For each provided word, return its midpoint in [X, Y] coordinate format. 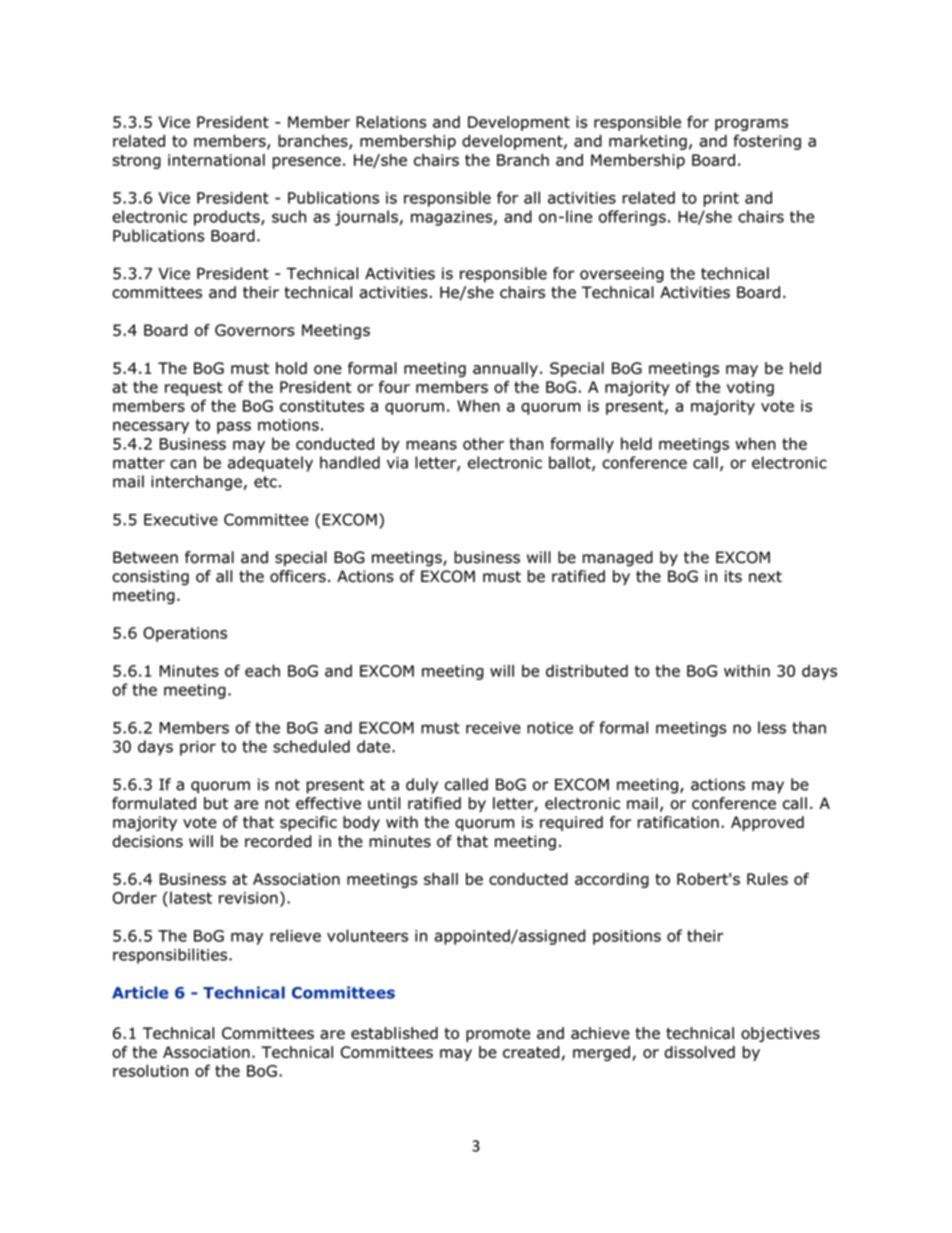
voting [750, 388]
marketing [648, 142]
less [772, 727]
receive [493, 728]
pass [234, 427]
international [216, 160]
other [483, 443]
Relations [391, 122]
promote [498, 1035]
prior [198, 748]
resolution [150, 1070]
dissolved [699, 1052]
